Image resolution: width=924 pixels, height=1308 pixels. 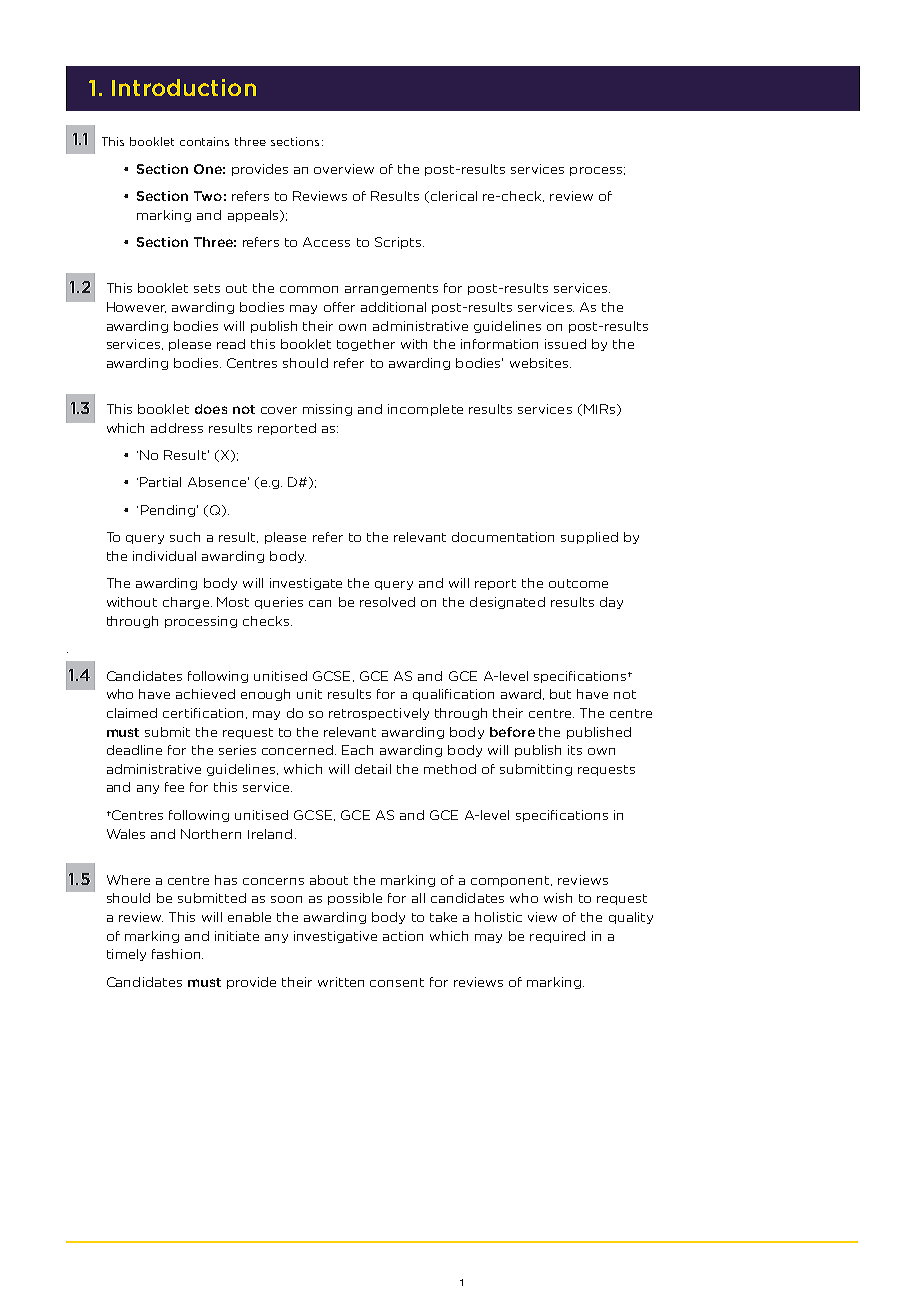 What do you see at coordinates (211, 409) in the screenshot?
I see `does` at bounding box center [211, 409].
